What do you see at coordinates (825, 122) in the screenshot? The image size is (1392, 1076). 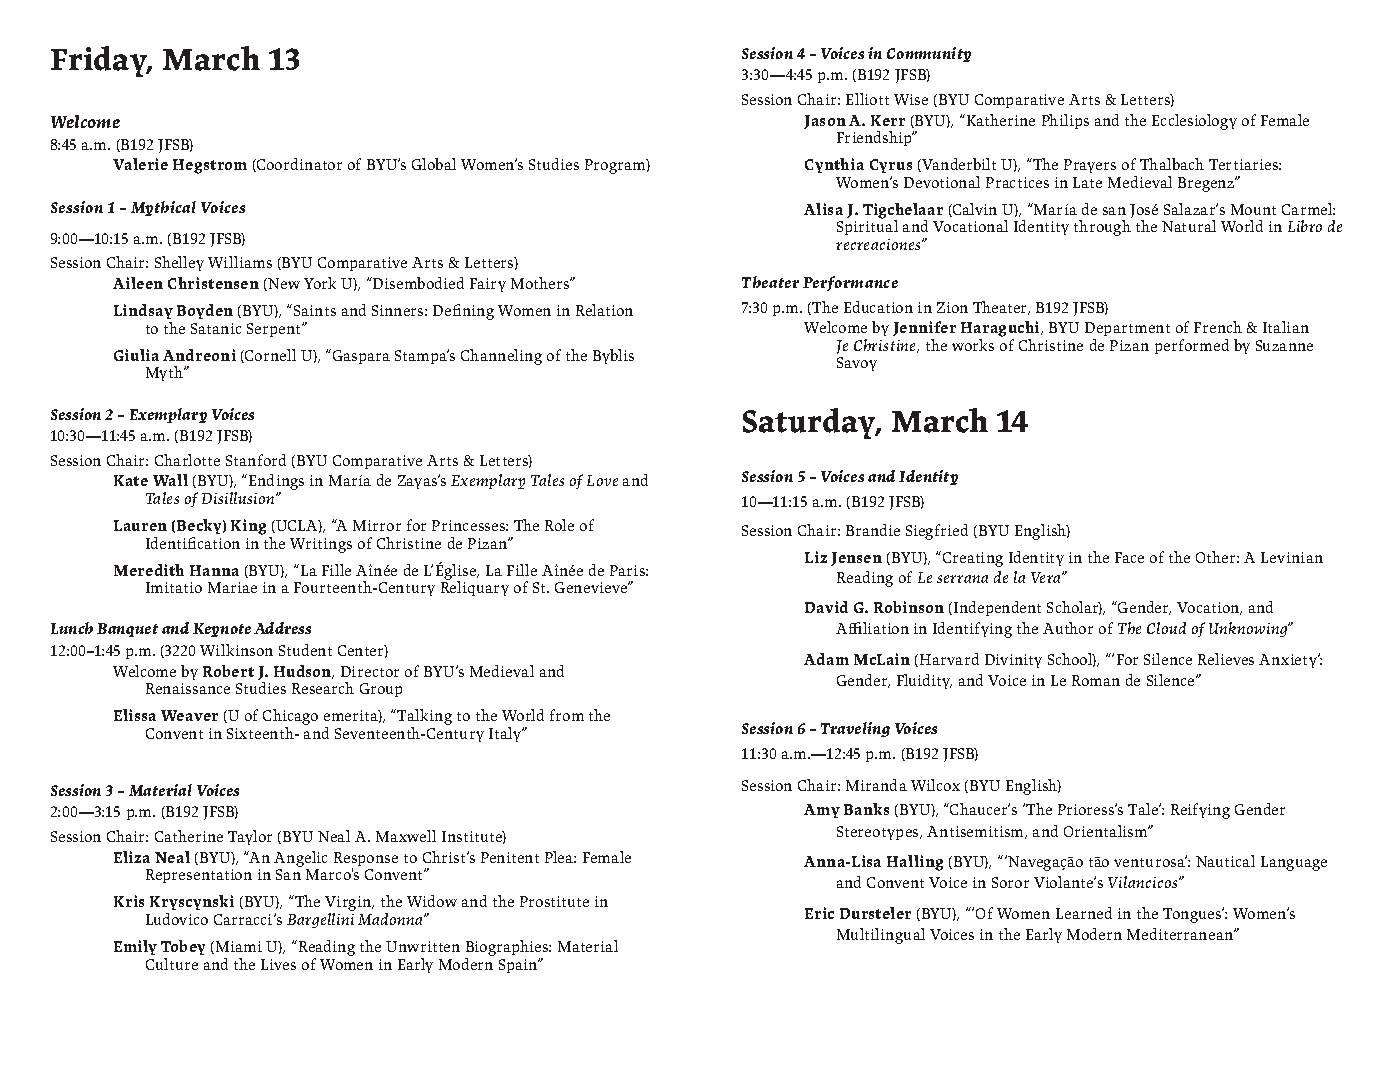 I see `Jason` at bounding box center [825, 122].
